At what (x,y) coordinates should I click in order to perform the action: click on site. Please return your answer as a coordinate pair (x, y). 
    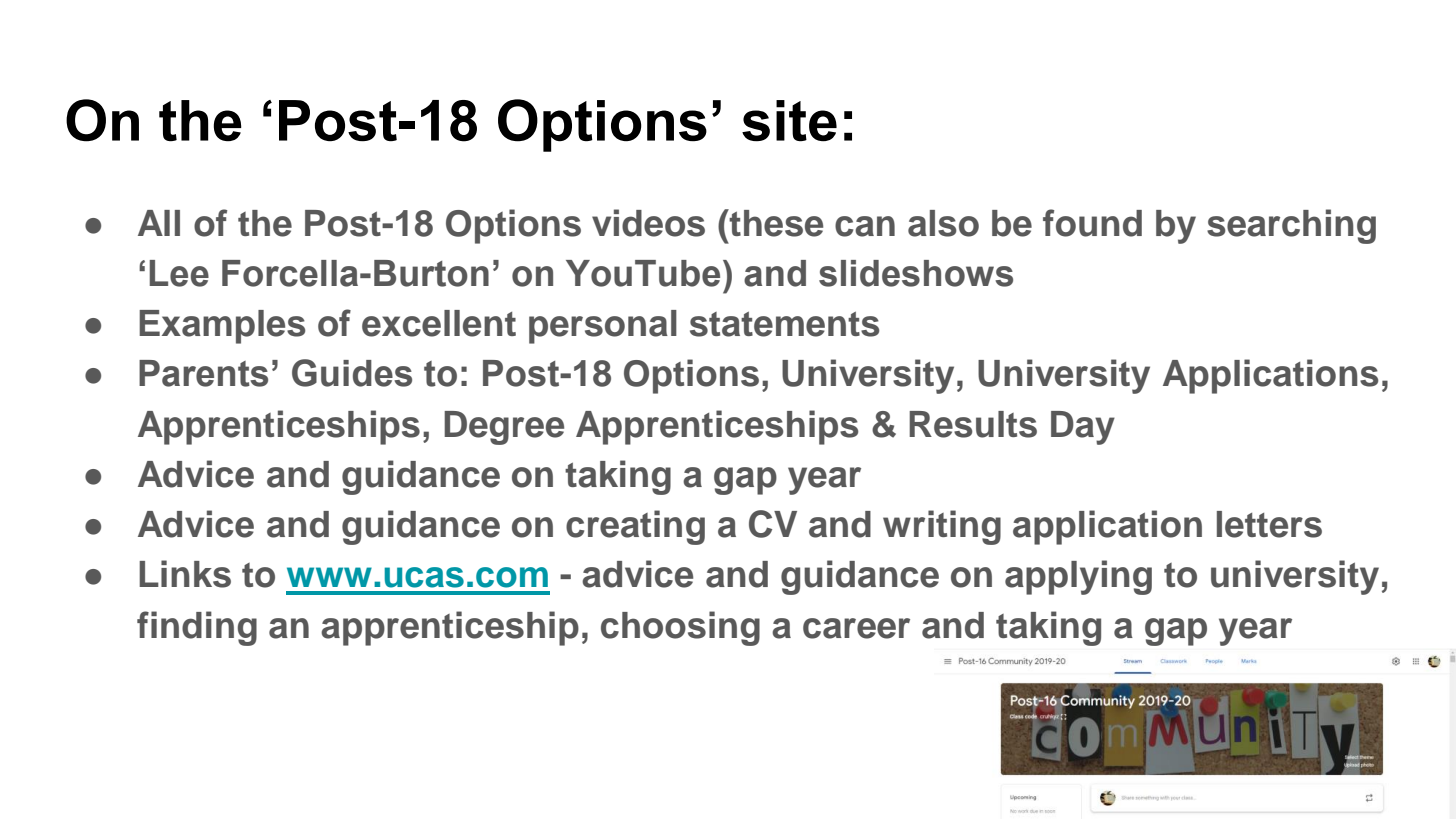
    Looking at the image, I should click on (789, 121).
